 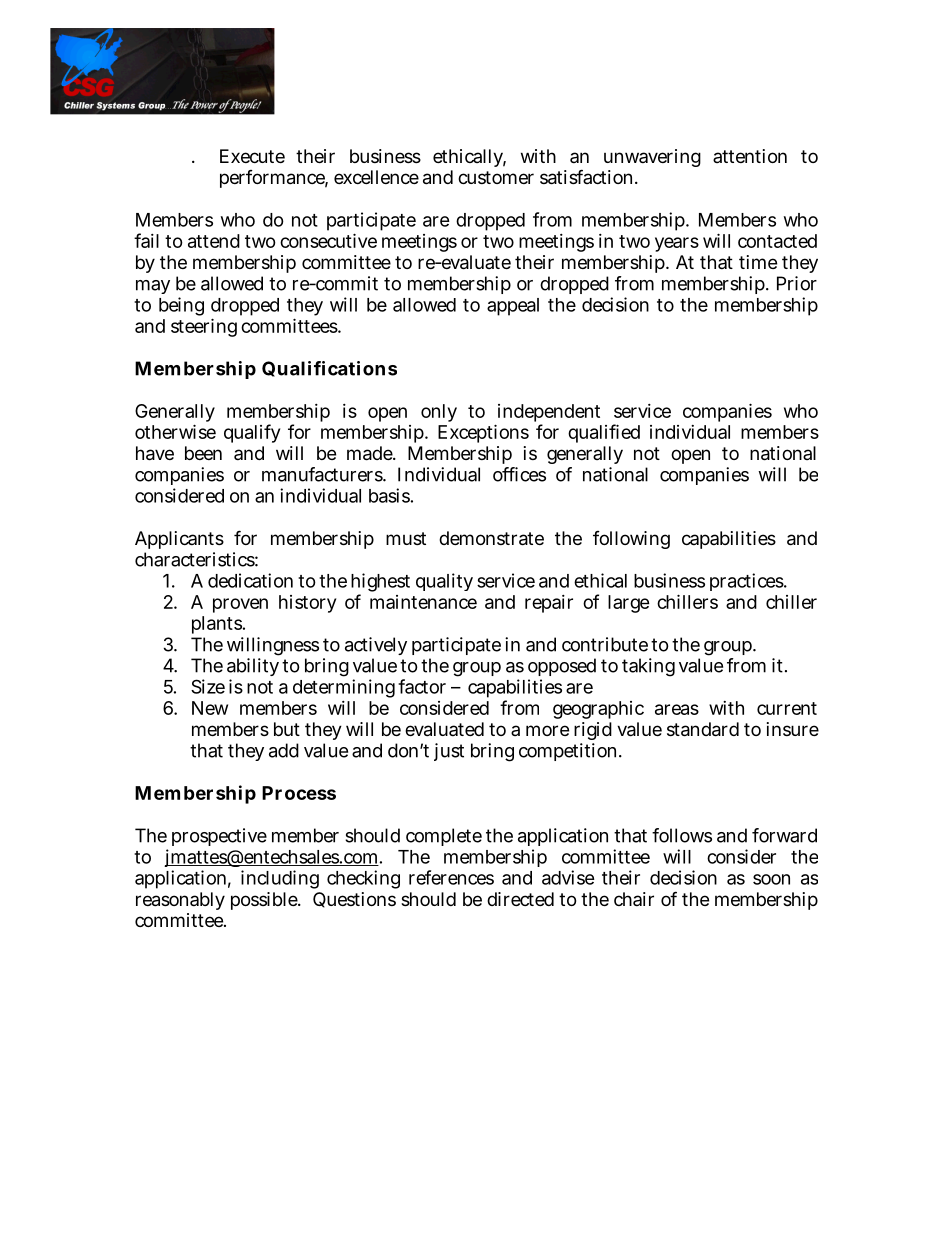 What do you see at coordinates (631, 540) in the image?
I see `following` at bounding box center [631, 540].
